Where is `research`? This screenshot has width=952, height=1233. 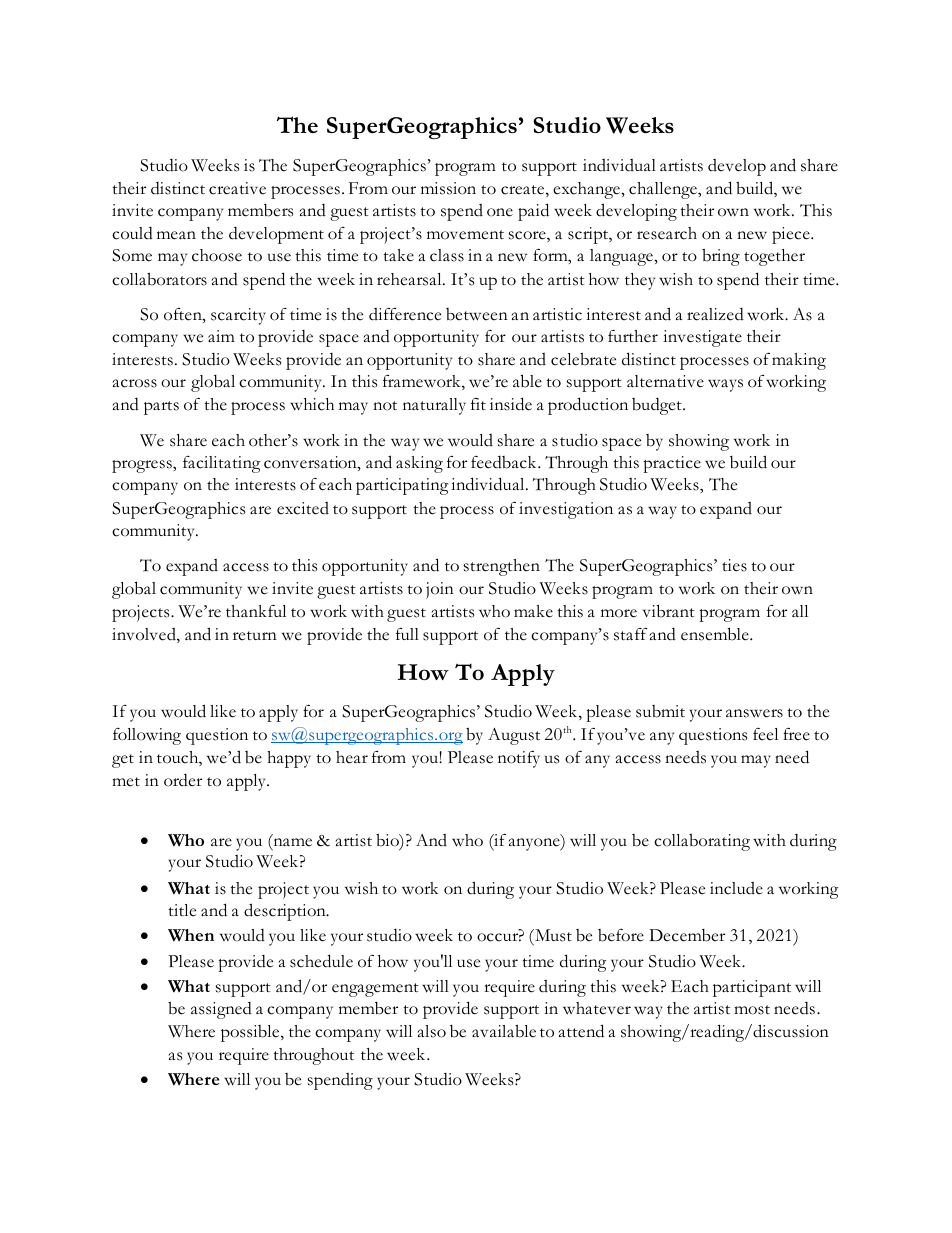
research is located at coordinates (667, 233).
